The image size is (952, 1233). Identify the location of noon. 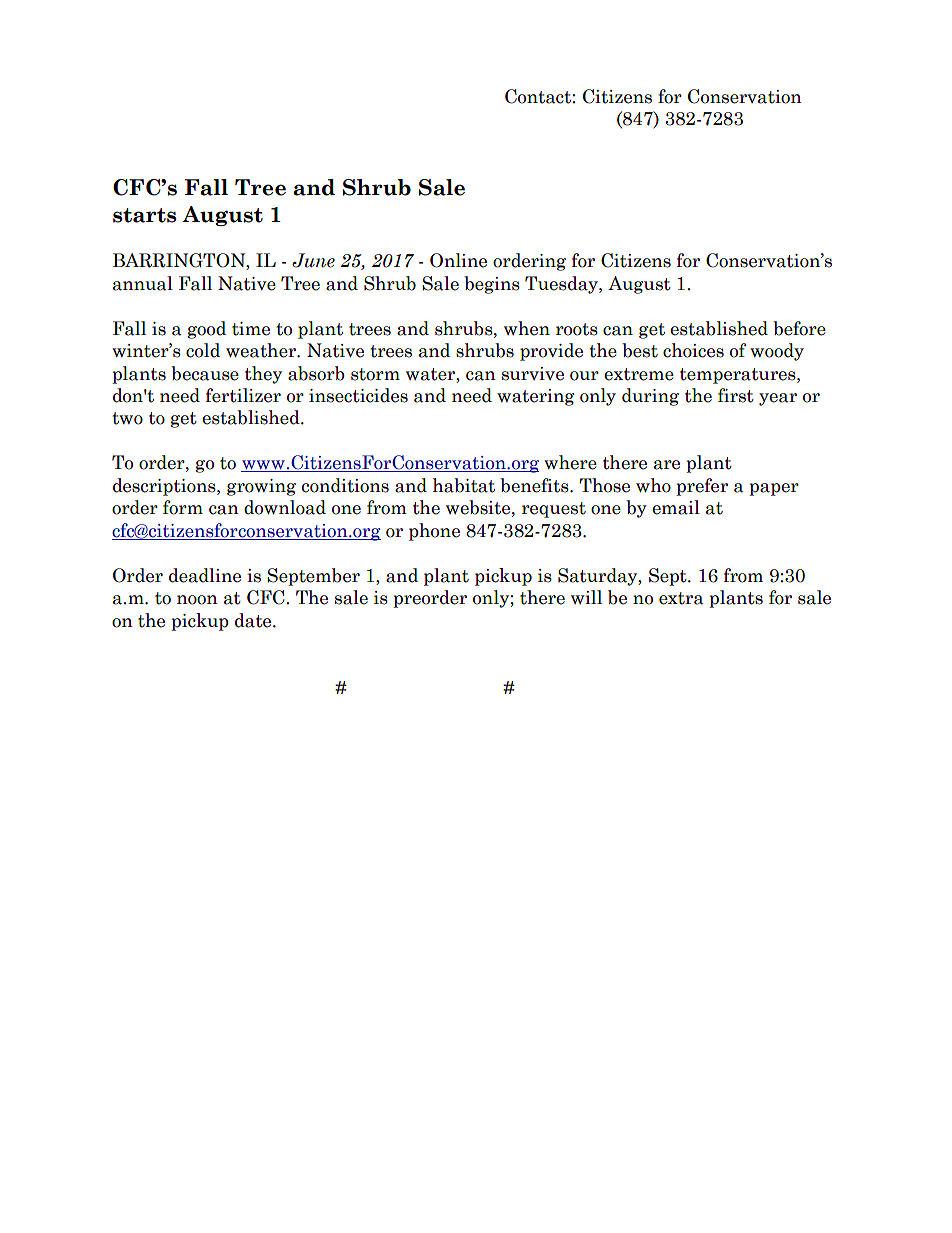
(197, 600).
